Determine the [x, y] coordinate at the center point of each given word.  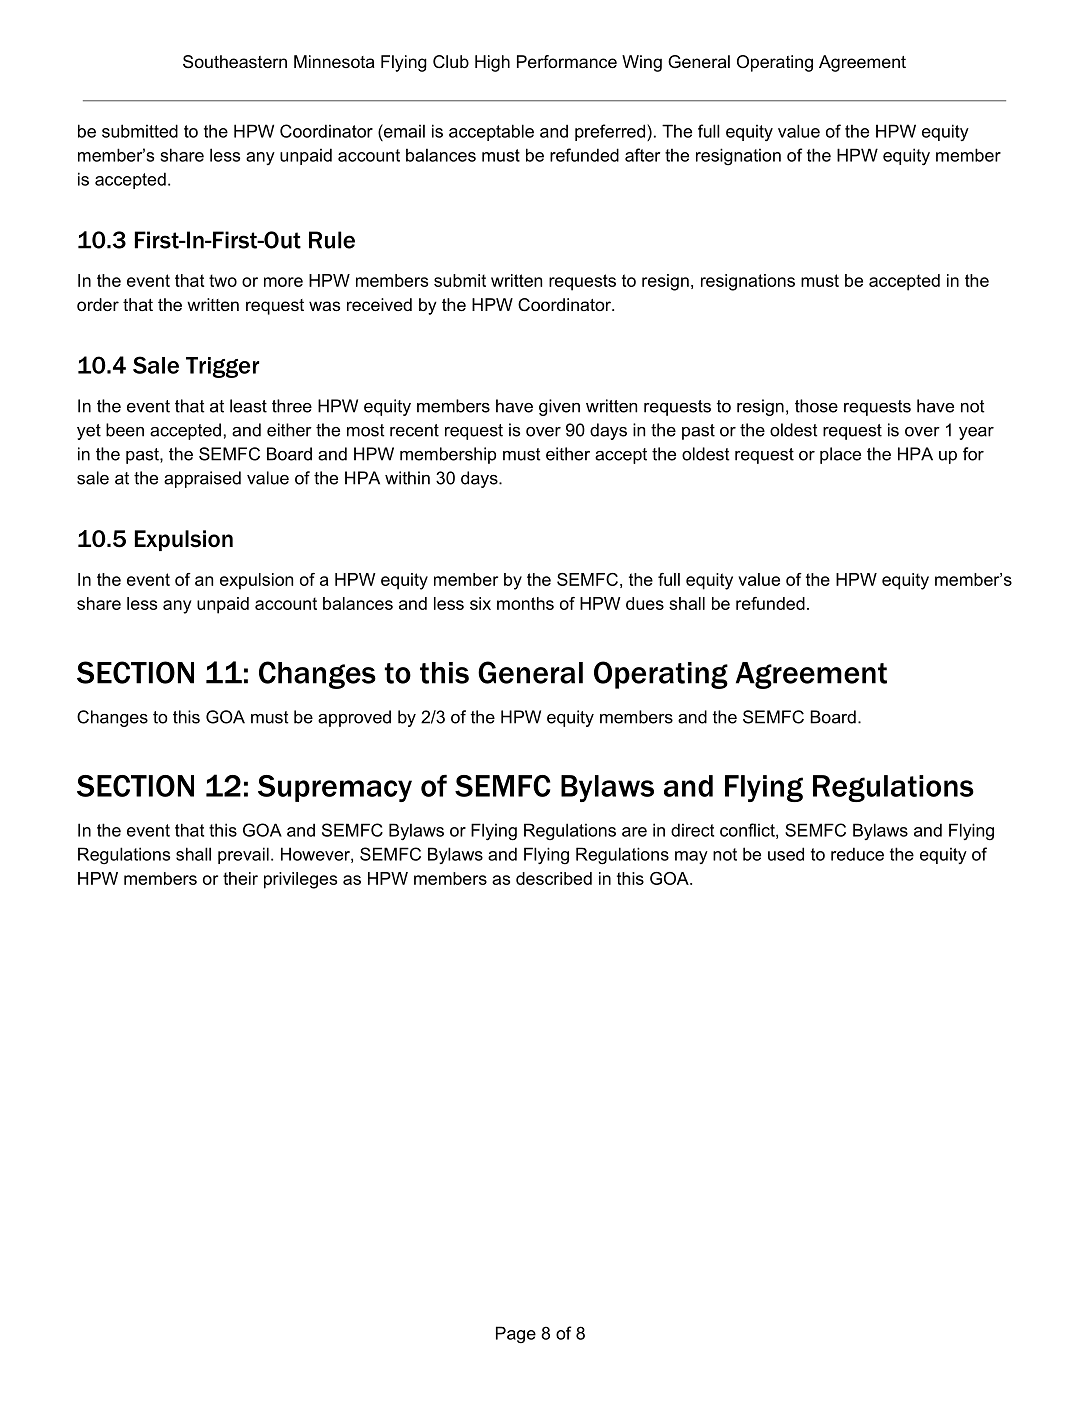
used [786, 854]
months [525, 603]
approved [354, 718]
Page [516, 1335]
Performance [567, 61]
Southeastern [235, 62]
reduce [857, 854]
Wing [642, 63]
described [554, 878]
